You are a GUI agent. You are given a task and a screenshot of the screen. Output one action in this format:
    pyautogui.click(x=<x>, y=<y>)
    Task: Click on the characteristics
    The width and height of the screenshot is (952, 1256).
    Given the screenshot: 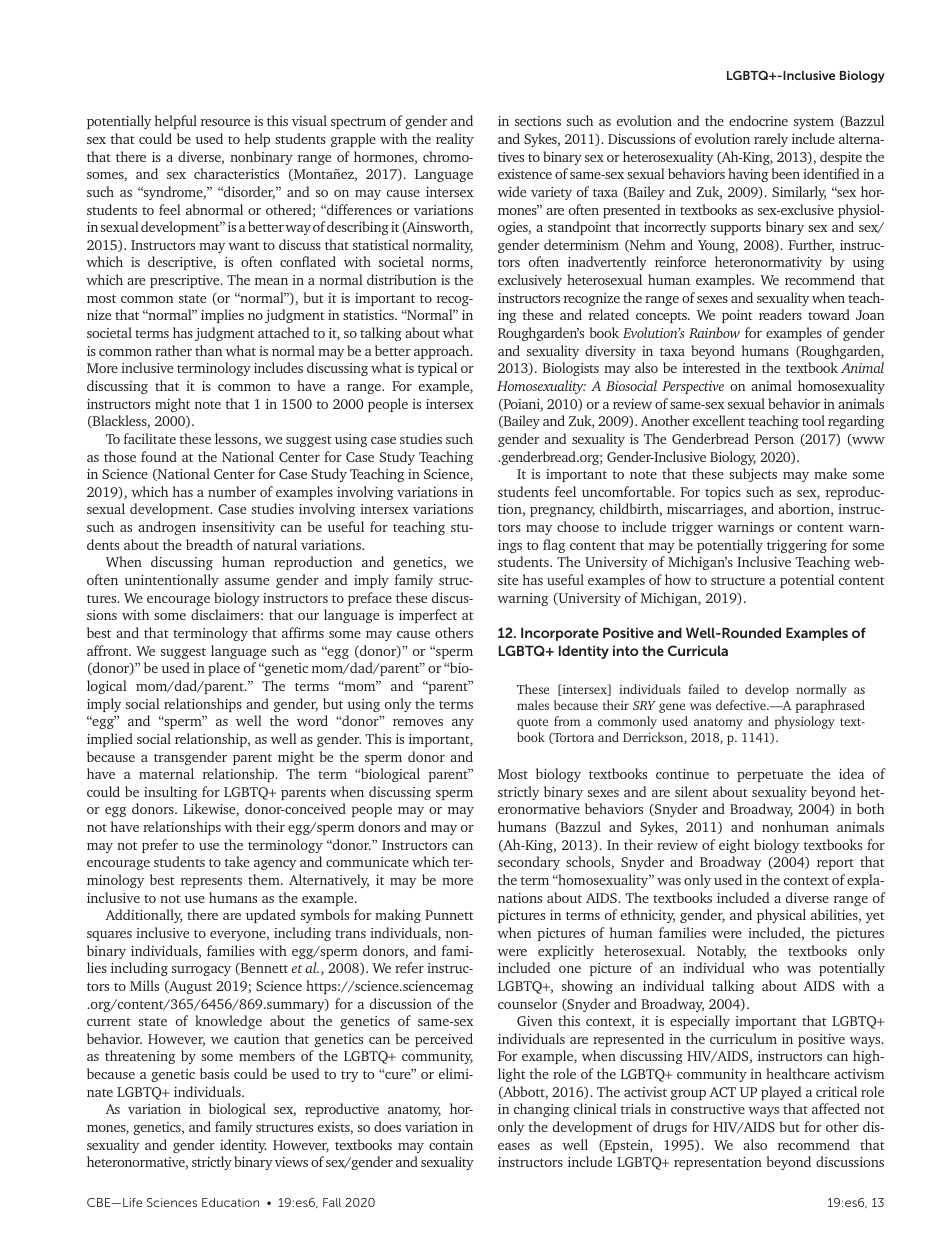 What is the action you would take?
    pyautogui.click(x=236, y=173)
